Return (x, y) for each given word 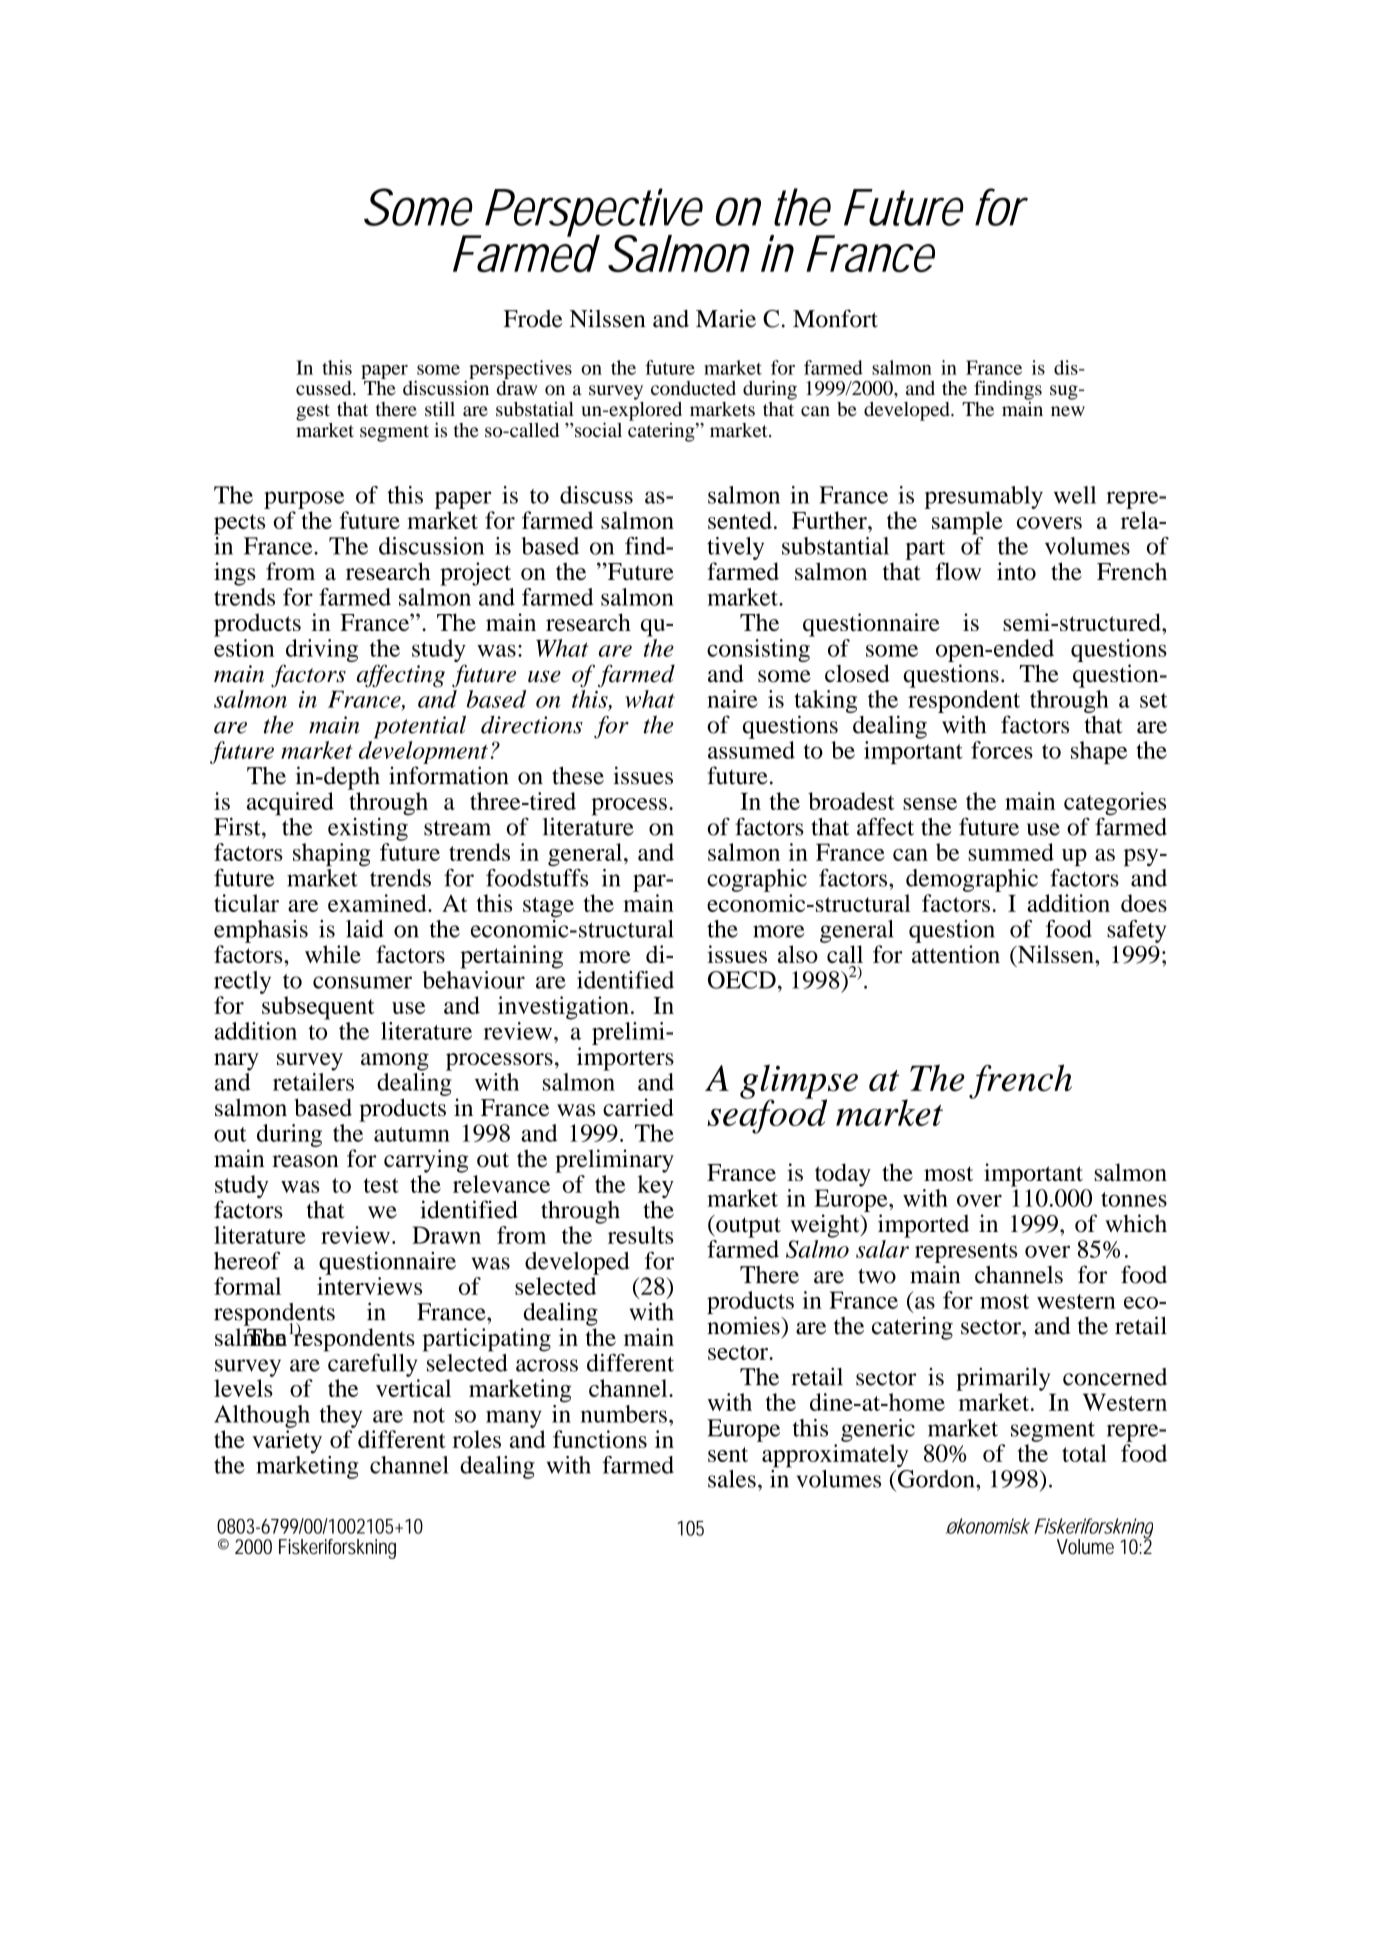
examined (378, 903)
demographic (972, 880)
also (798, 954)
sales (732, 1479)
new (1068, 411)
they (341, 1416)
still (440, 408)
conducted (693, 388)
